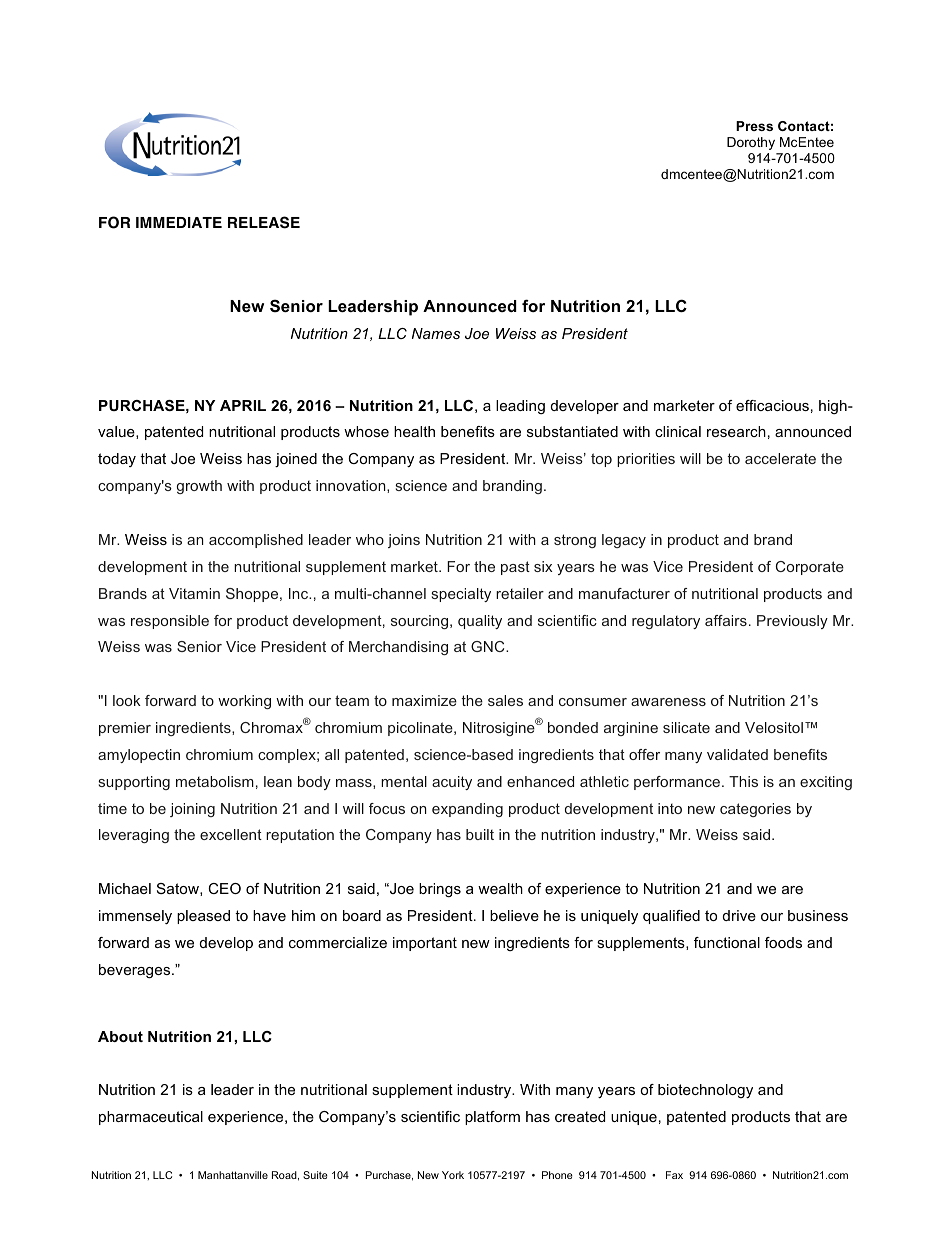 Image resolution: width=952 pixels, height=1233 pixels. Describe the element at coordinates (170, 622) in the screenshot. I see `responsible` at that location.
